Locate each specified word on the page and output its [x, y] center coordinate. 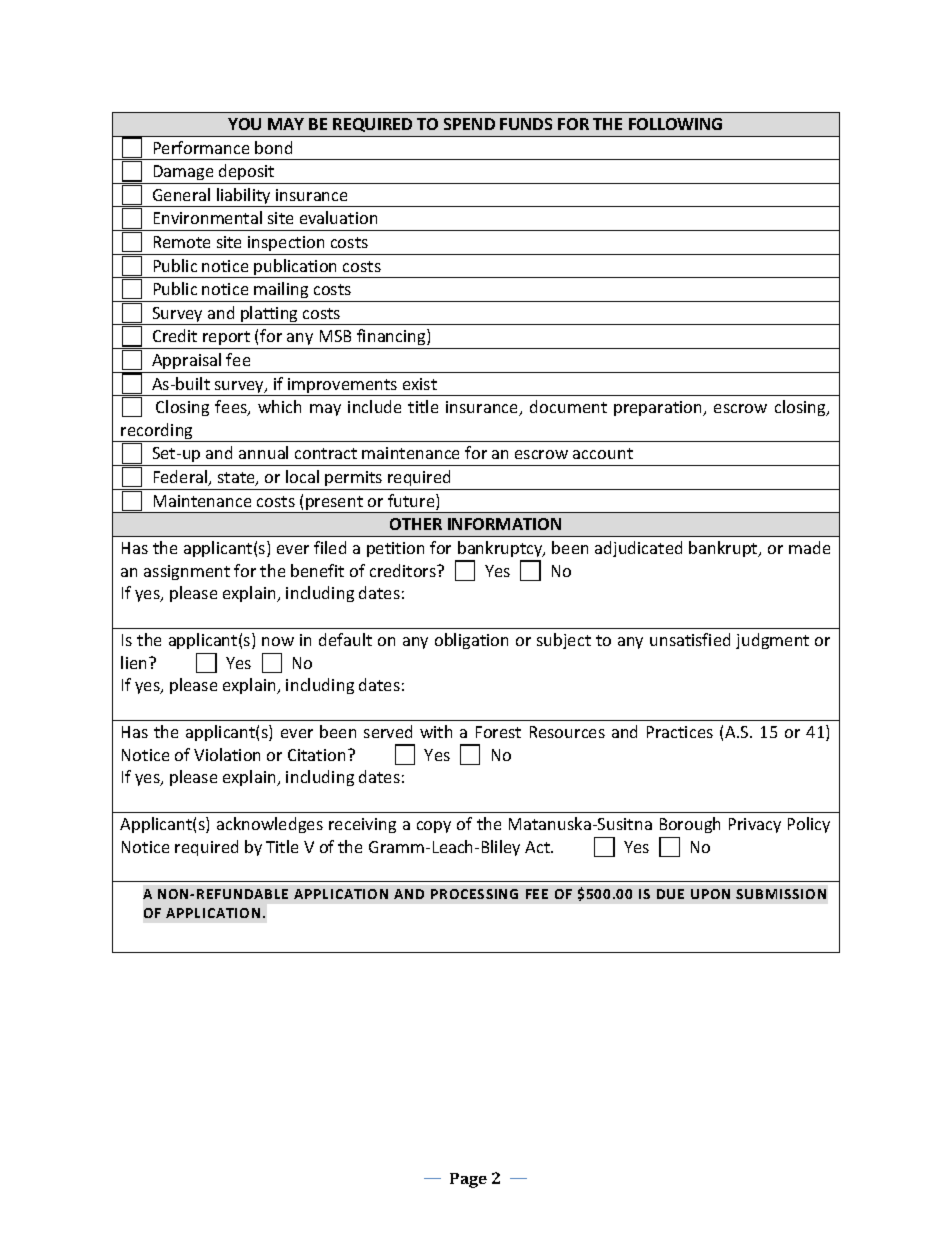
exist [420, 384]
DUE [670, 894]
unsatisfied [690, 639]
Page [468, 1180]
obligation [471, 641]
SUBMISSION [781, 894]
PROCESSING [474, 894]
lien [135, 662]
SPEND [469, 124]
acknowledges [270, 825]
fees [232, 408]
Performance [201, 147]
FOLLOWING [675, 124]
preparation [659, 408]
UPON [710, 894]
